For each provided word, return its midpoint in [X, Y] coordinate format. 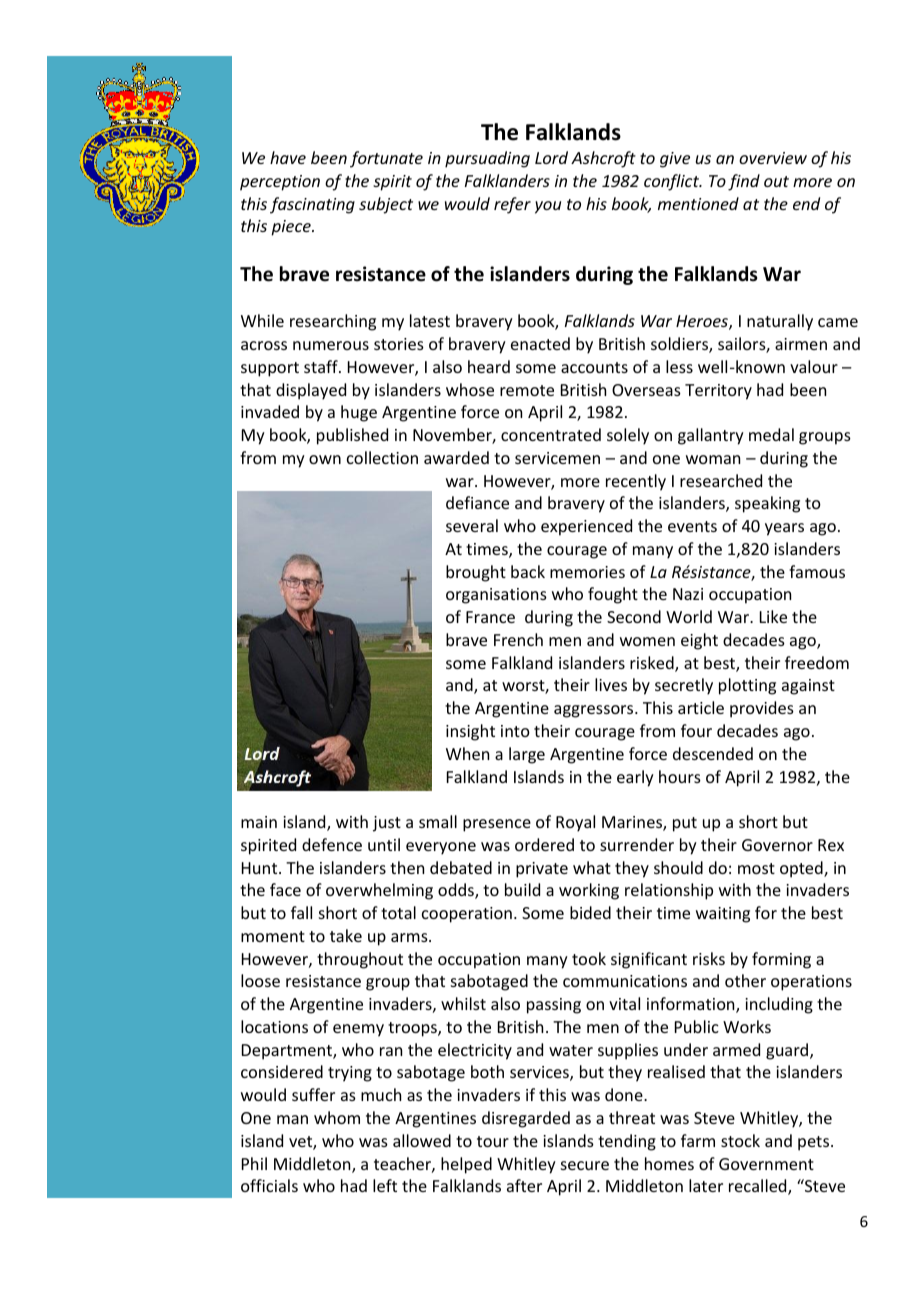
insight [470, 732]
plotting [747, 686]
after [524, 1185]
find [744, 182]
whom [337, 1117]
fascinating [312, 205]
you [548, 207]
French [518, 639]
